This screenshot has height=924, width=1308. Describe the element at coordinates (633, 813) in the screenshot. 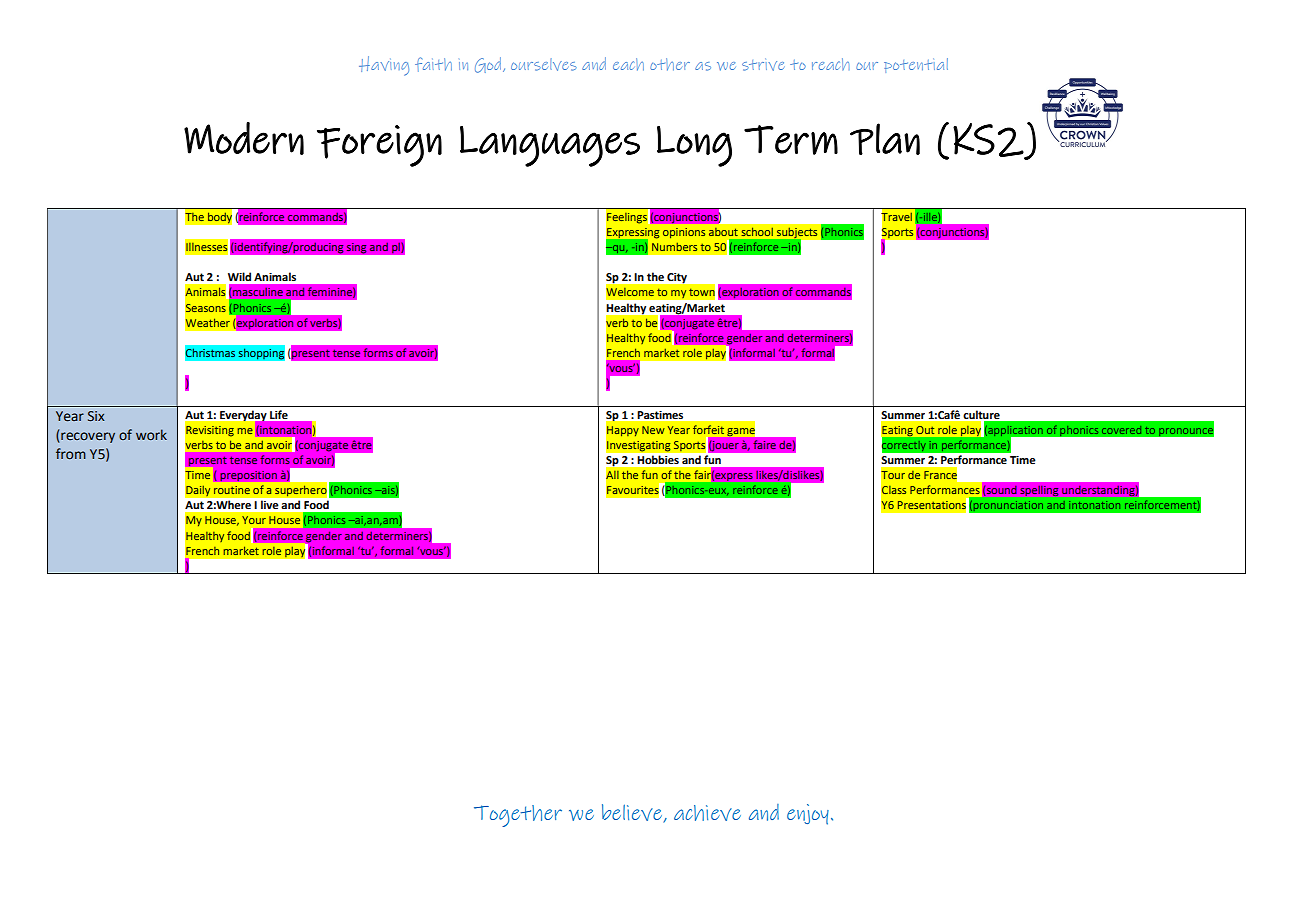

I see `believe` at that location.
